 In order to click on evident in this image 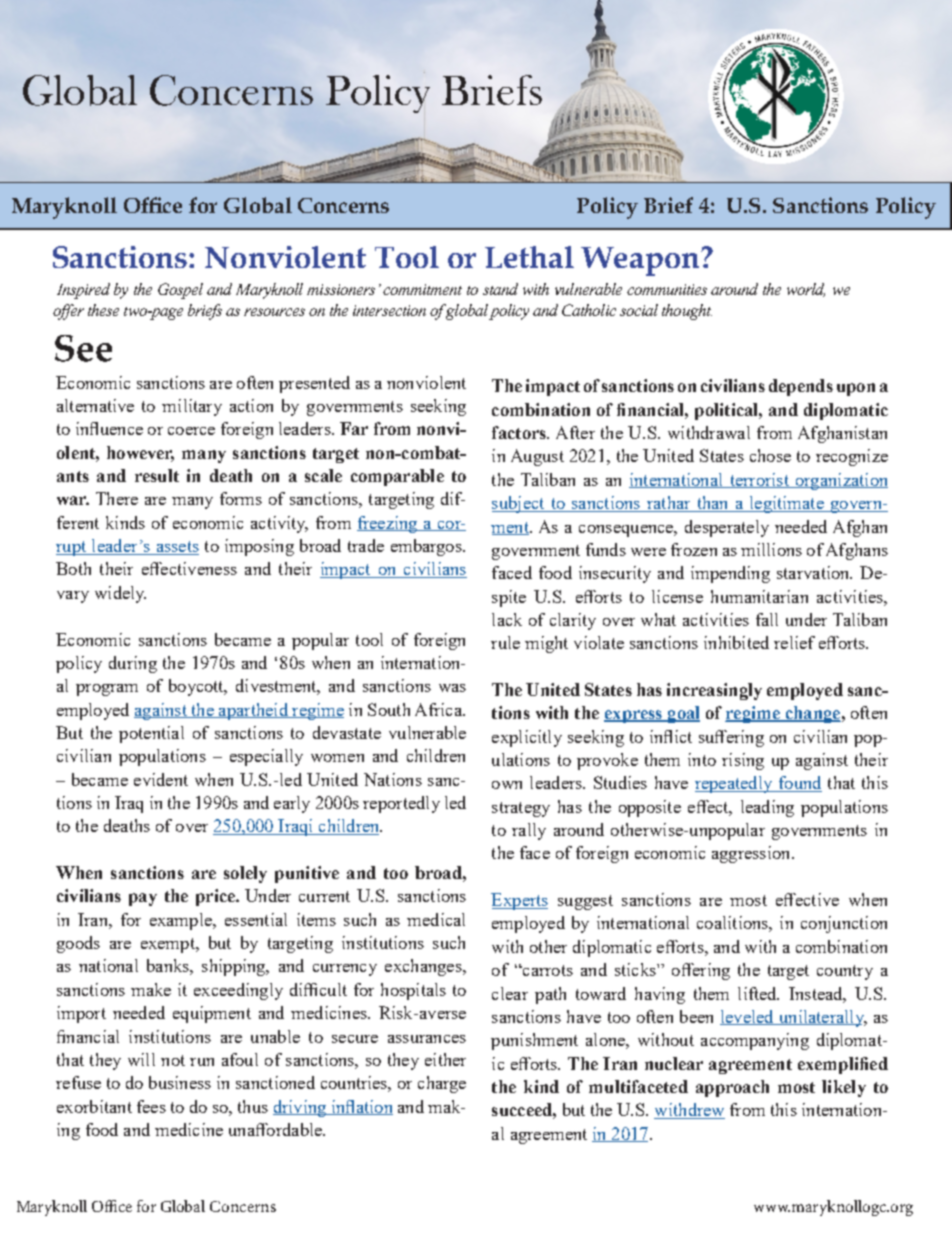, I will do `click(161, 779)`.
